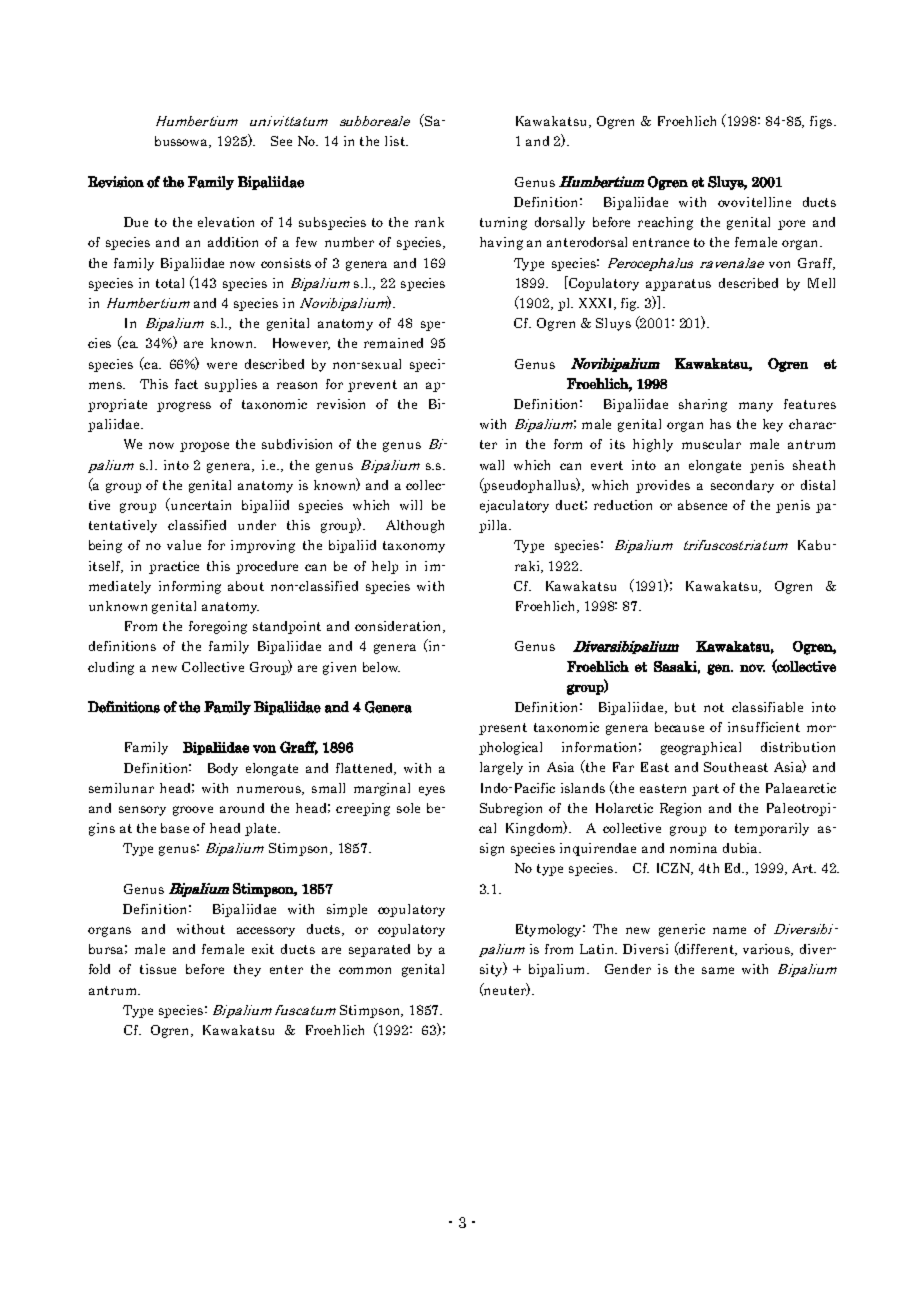  I want to click on many, so click(756, 407).
